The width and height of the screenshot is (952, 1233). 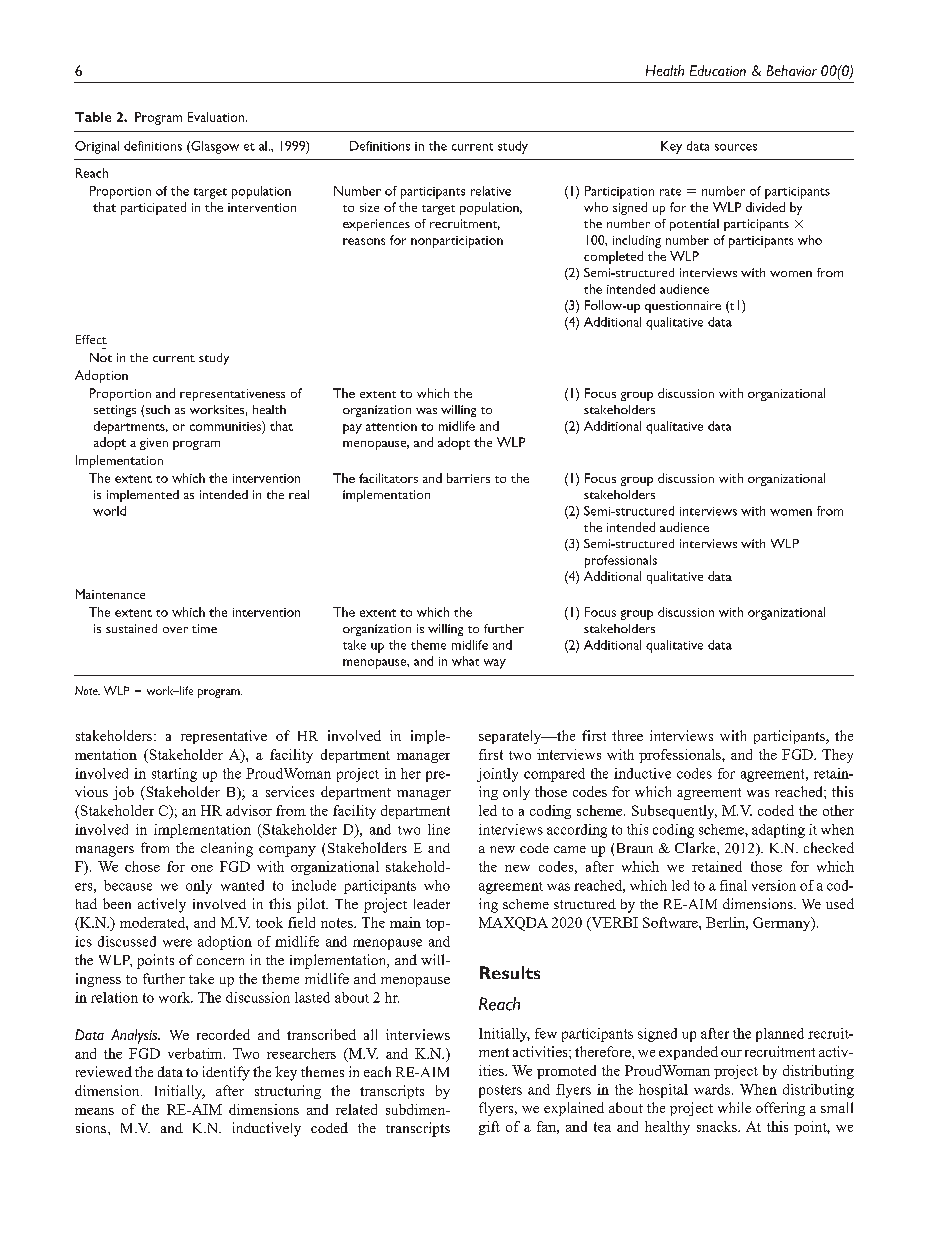 I want to click on final, so click(x=733, y=885).
